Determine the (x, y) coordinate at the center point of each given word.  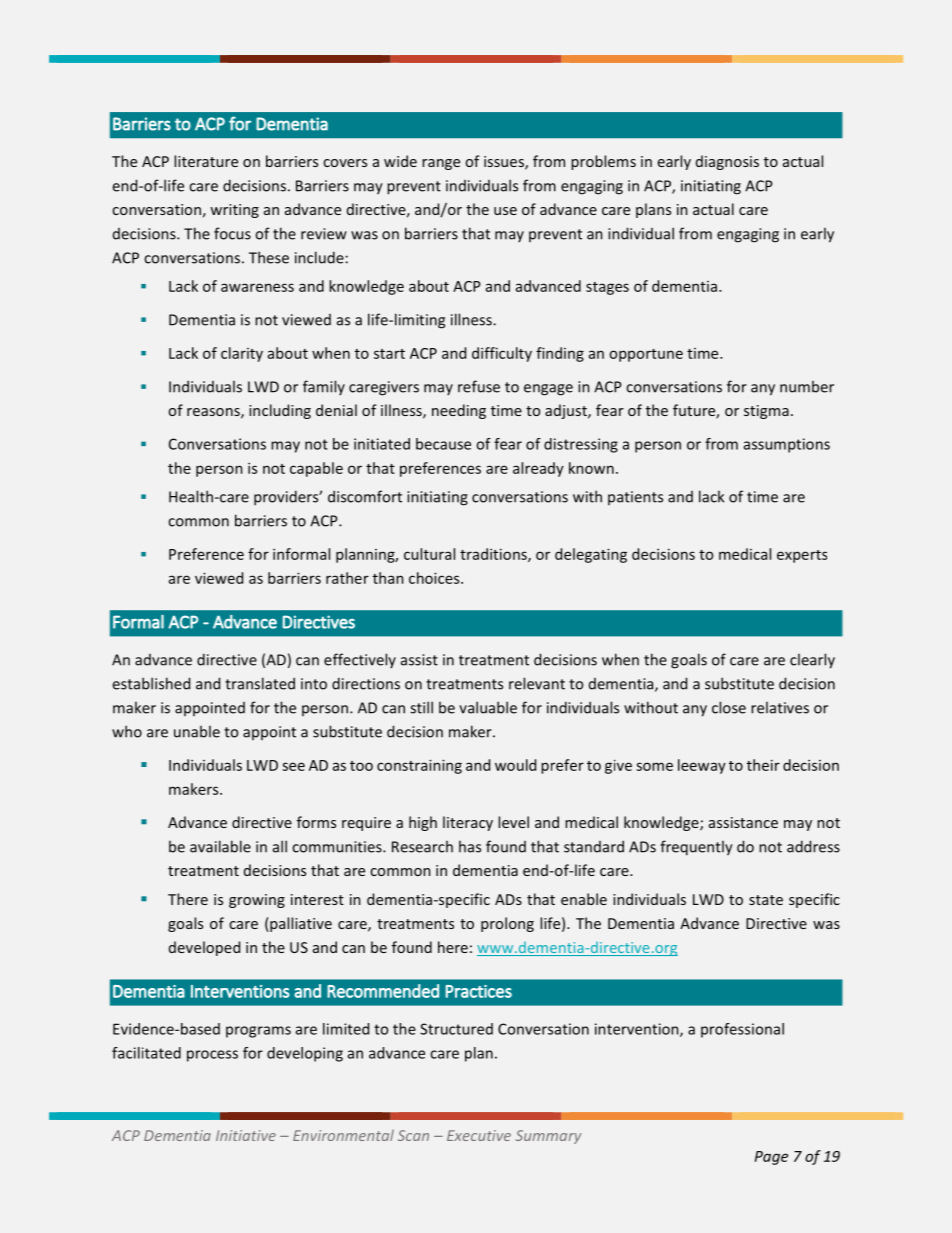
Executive (479, 1135)
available (220, 846)
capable (316, 469)
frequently (696, 848)
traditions (494, 555)
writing (234, 211)
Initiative (246, 1135)
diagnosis (727, 162)
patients (635, 498)
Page (771, 1158)
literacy (468, 823)
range (441, 164)
